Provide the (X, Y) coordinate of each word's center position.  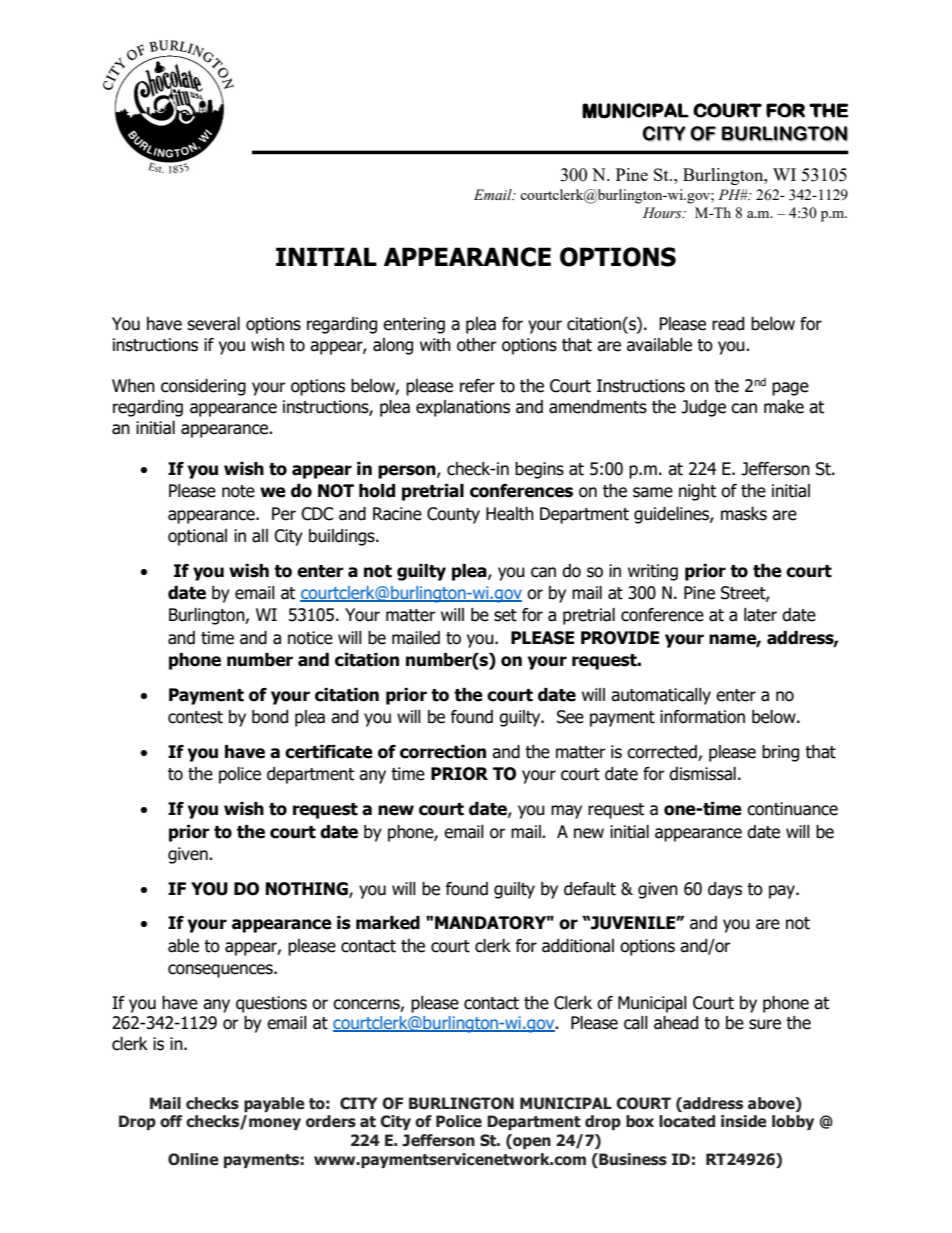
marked (388, 923)
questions (271, 1004)
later (760, 615)
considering (203, 387)
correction (443, 752)
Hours (663, 213)
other (477, 345)
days (725, 890)
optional (197, 537)
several (213, 324)
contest (195, 717)
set (505, 615)
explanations (463, 408)
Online (193, 1159)
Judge (703, 408)
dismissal (702, 774)
